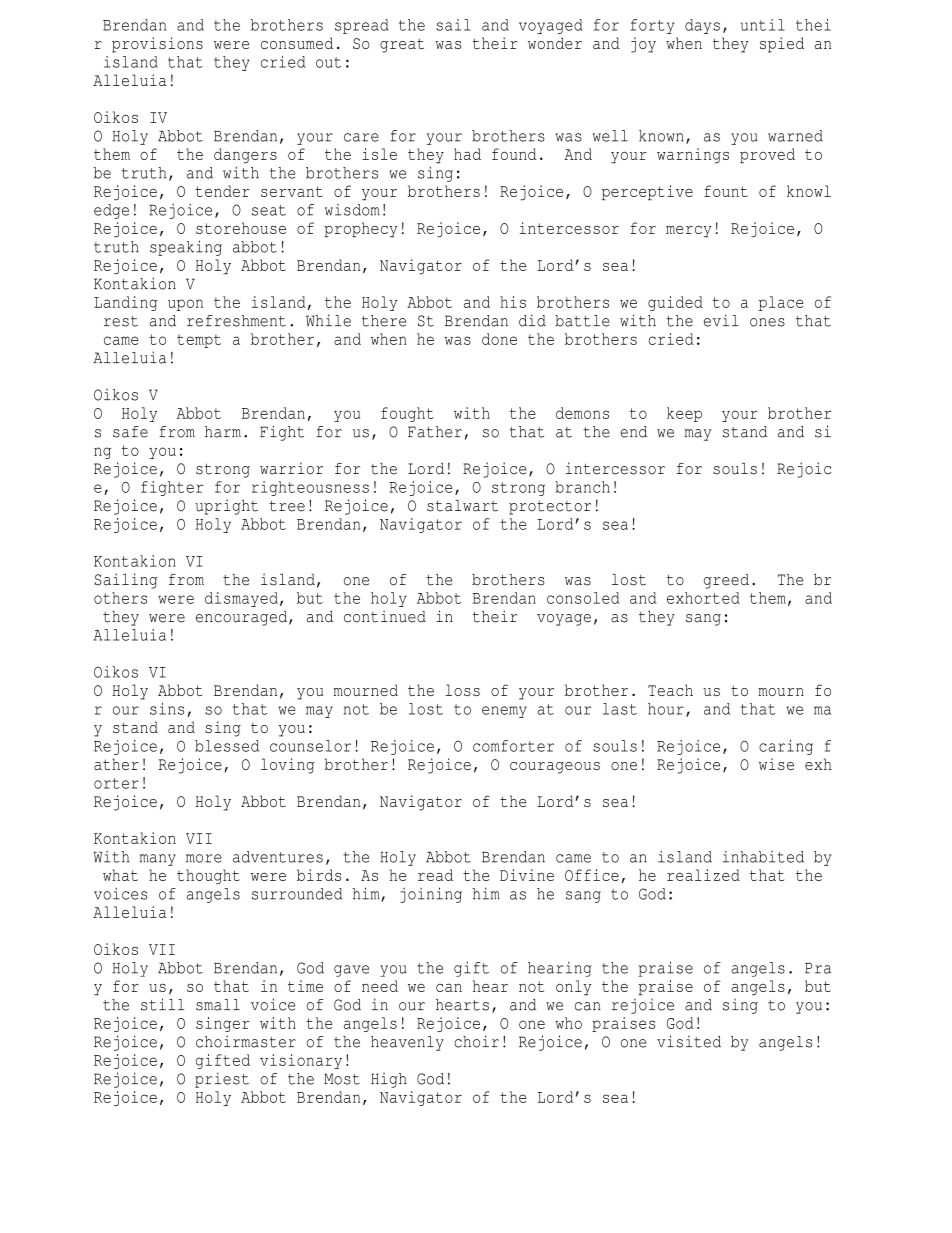 The width and height of the document is (952, 1233). What do you see at coordinates (402, 45) in the document?
I see `great` at bounding box center [402, 45].
